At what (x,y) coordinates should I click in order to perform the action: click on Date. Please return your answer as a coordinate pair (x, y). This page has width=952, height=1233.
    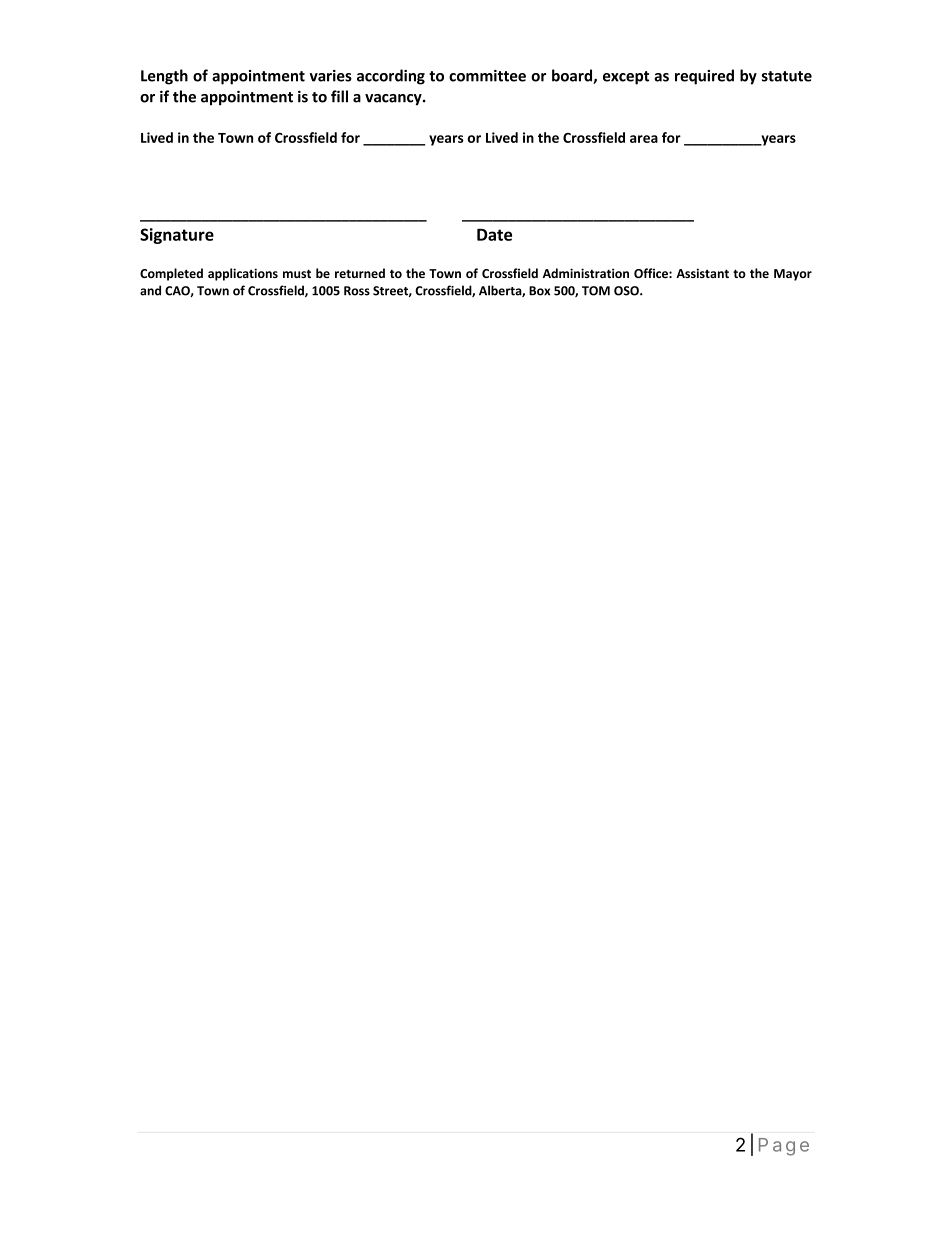
    Looking at the image, I should click on (494, 235).
